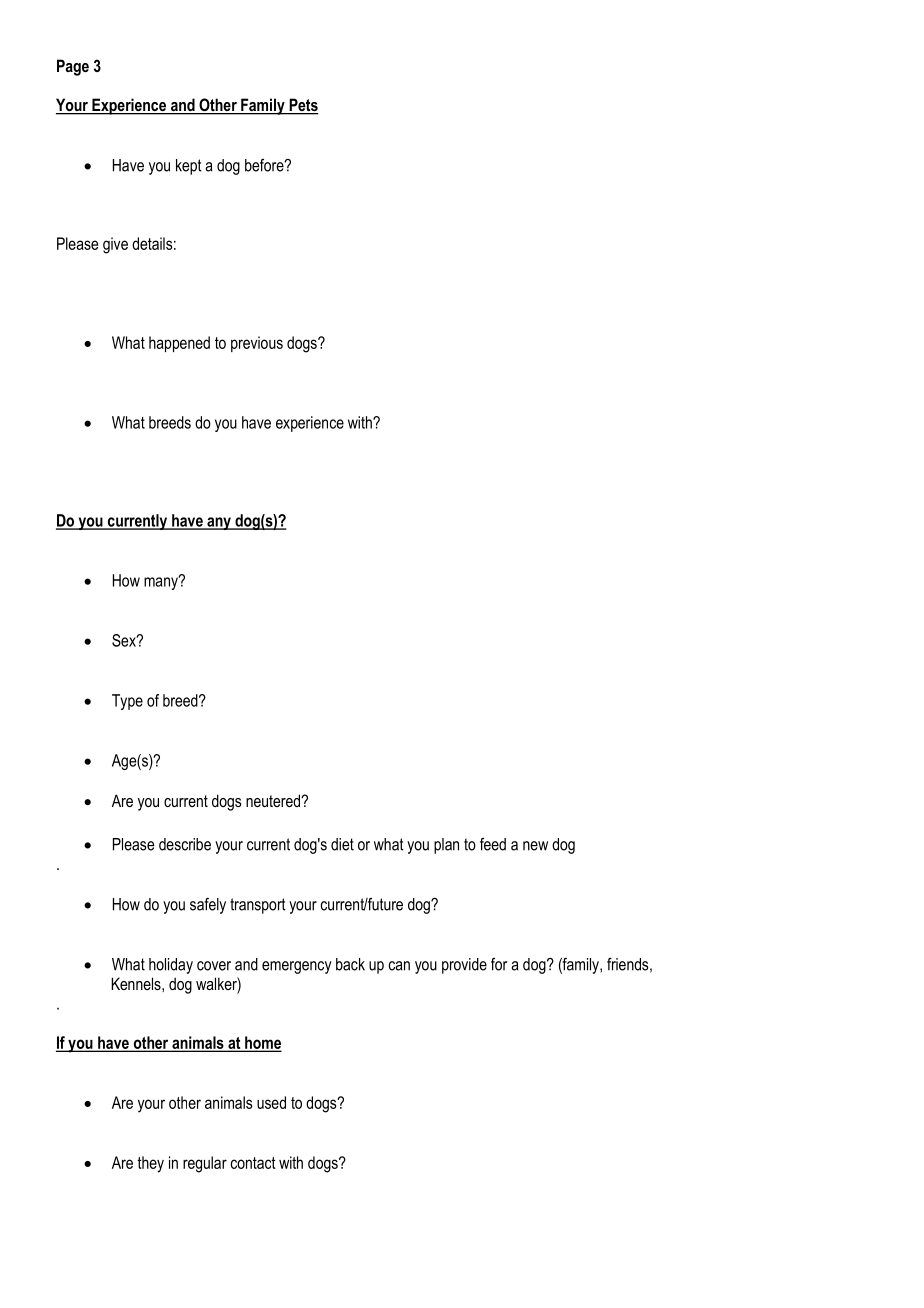  I want to click on they, so click(150, 1164).
